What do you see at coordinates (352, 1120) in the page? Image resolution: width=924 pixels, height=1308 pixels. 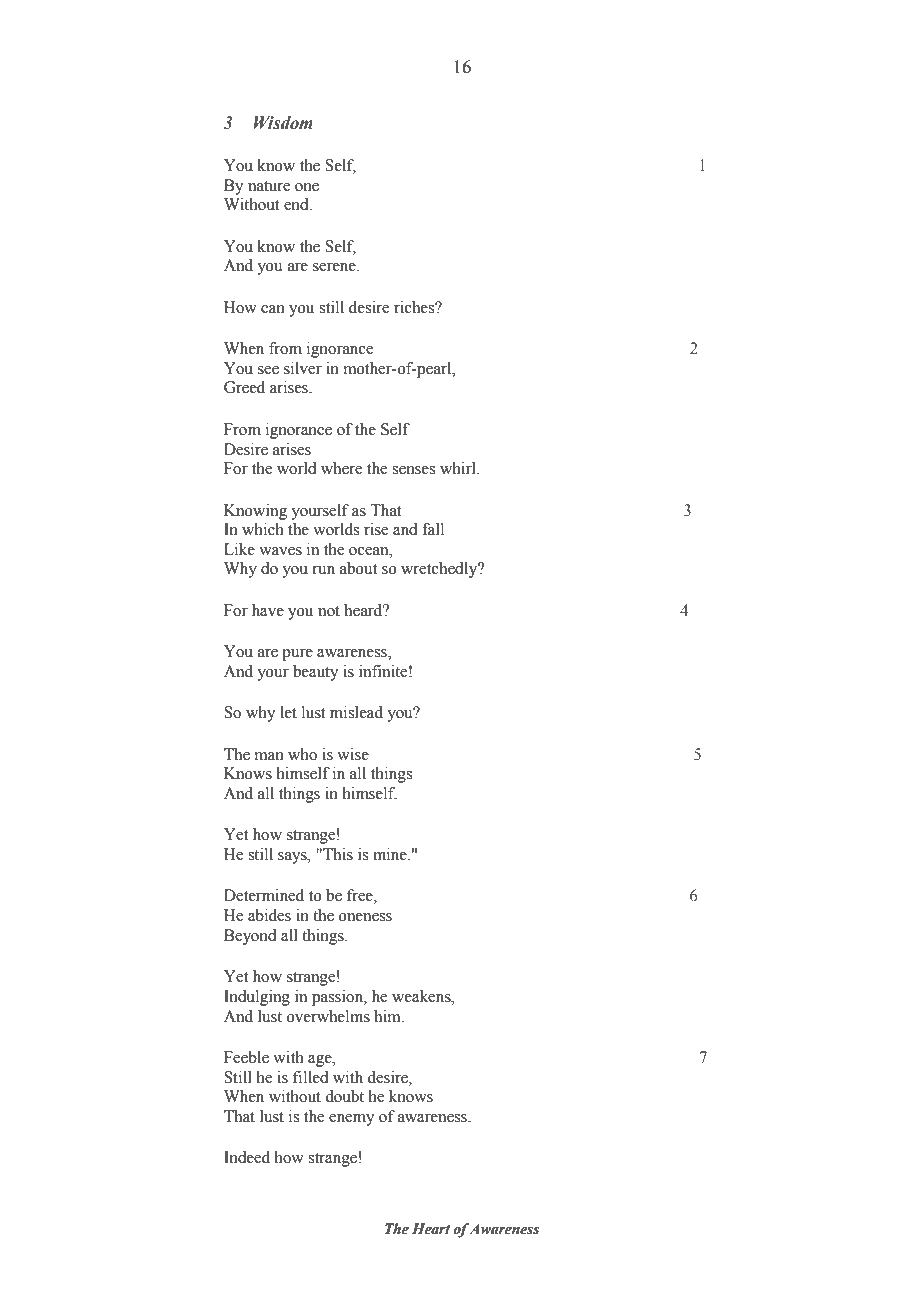 I see `enemy` at bounding box center [352, 1120].
